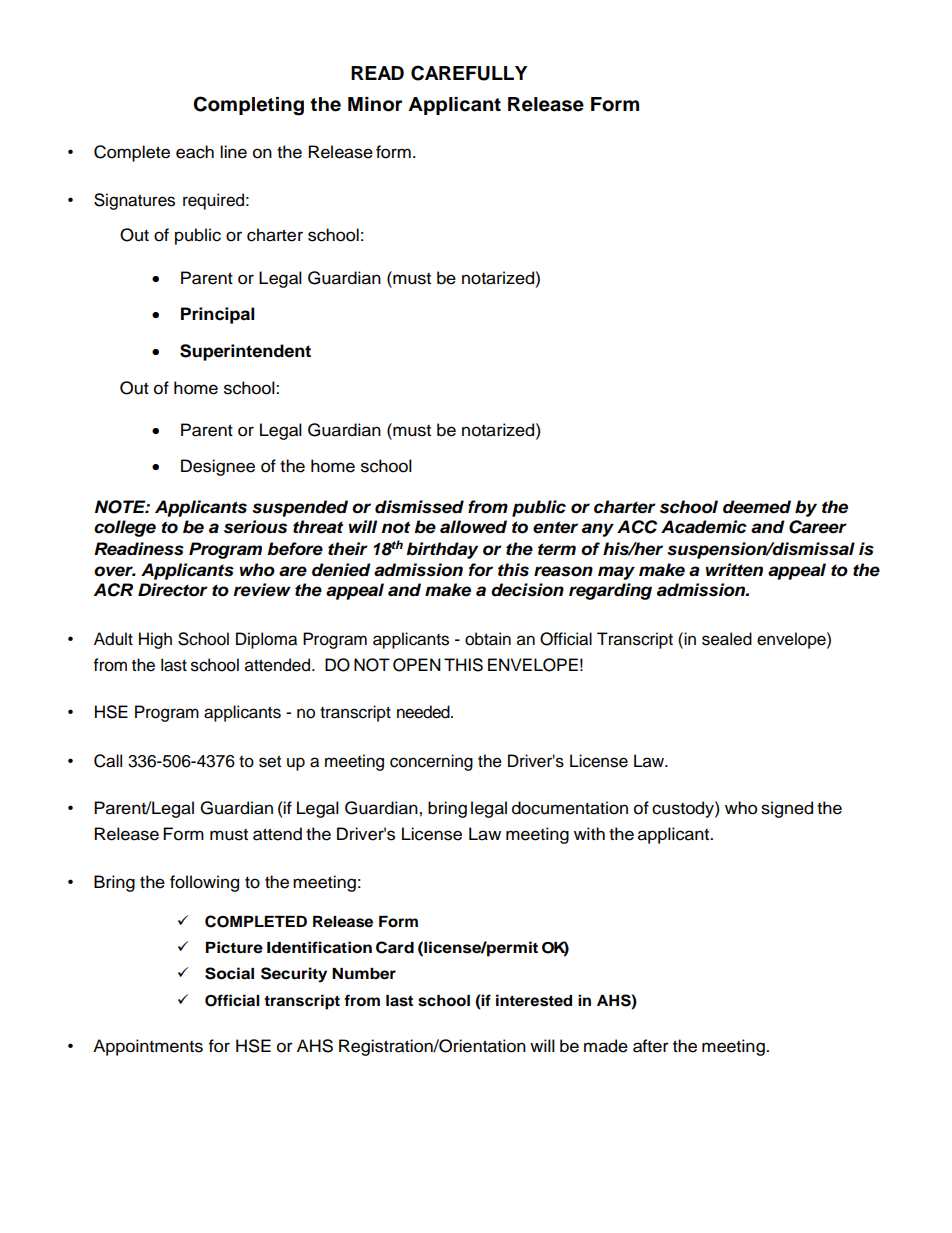 Image resolution: width=952 pixels, height=1233 pixels. Describe the element at coordinates (248, 106) in the screenshot. I see `Completing` at that location.
